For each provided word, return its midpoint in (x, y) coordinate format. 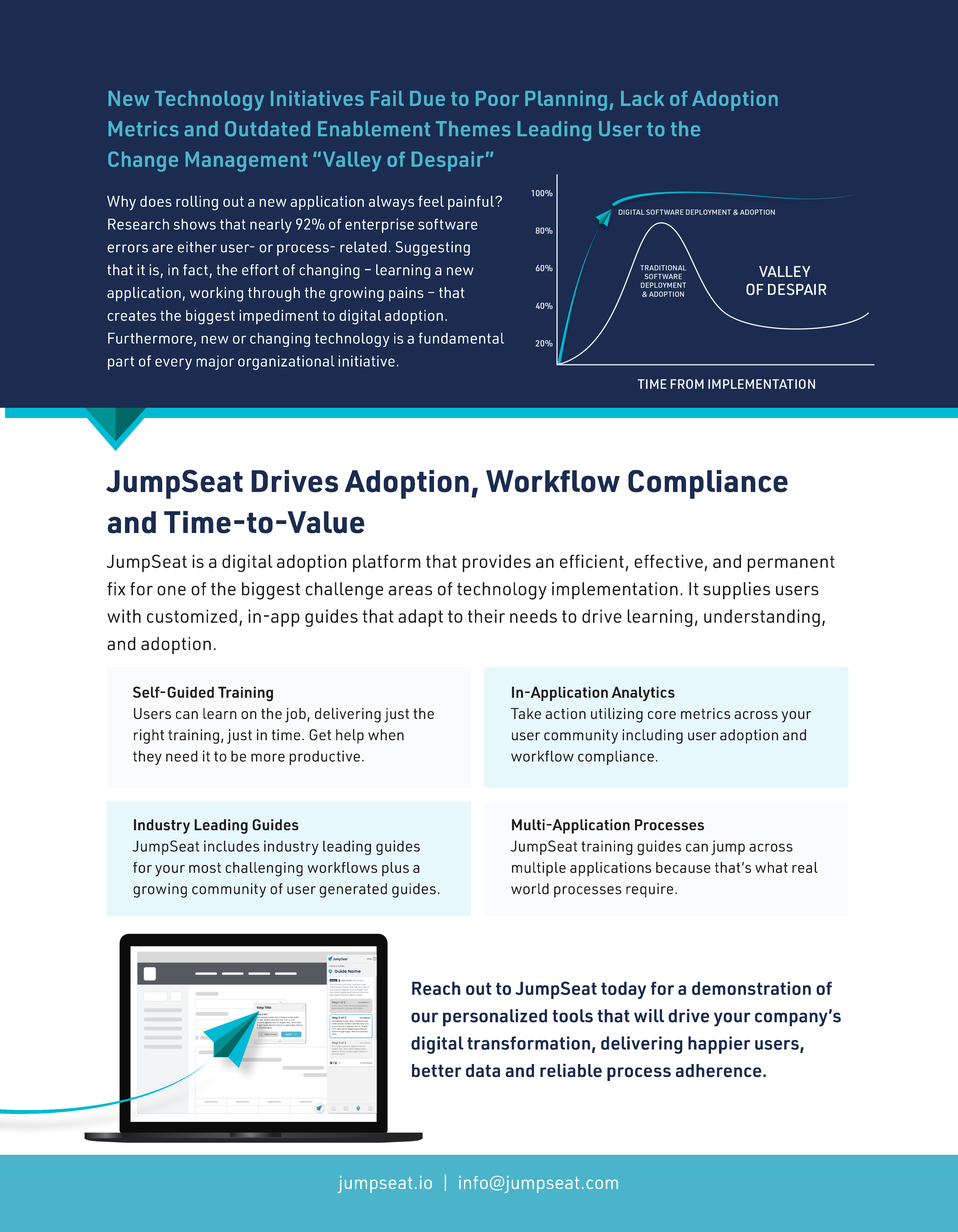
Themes (473, 129)
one (171, 590)
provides (496, 563)
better (437, 1070)
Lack (642, 98)
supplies (736, 591)
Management (246, 161)
